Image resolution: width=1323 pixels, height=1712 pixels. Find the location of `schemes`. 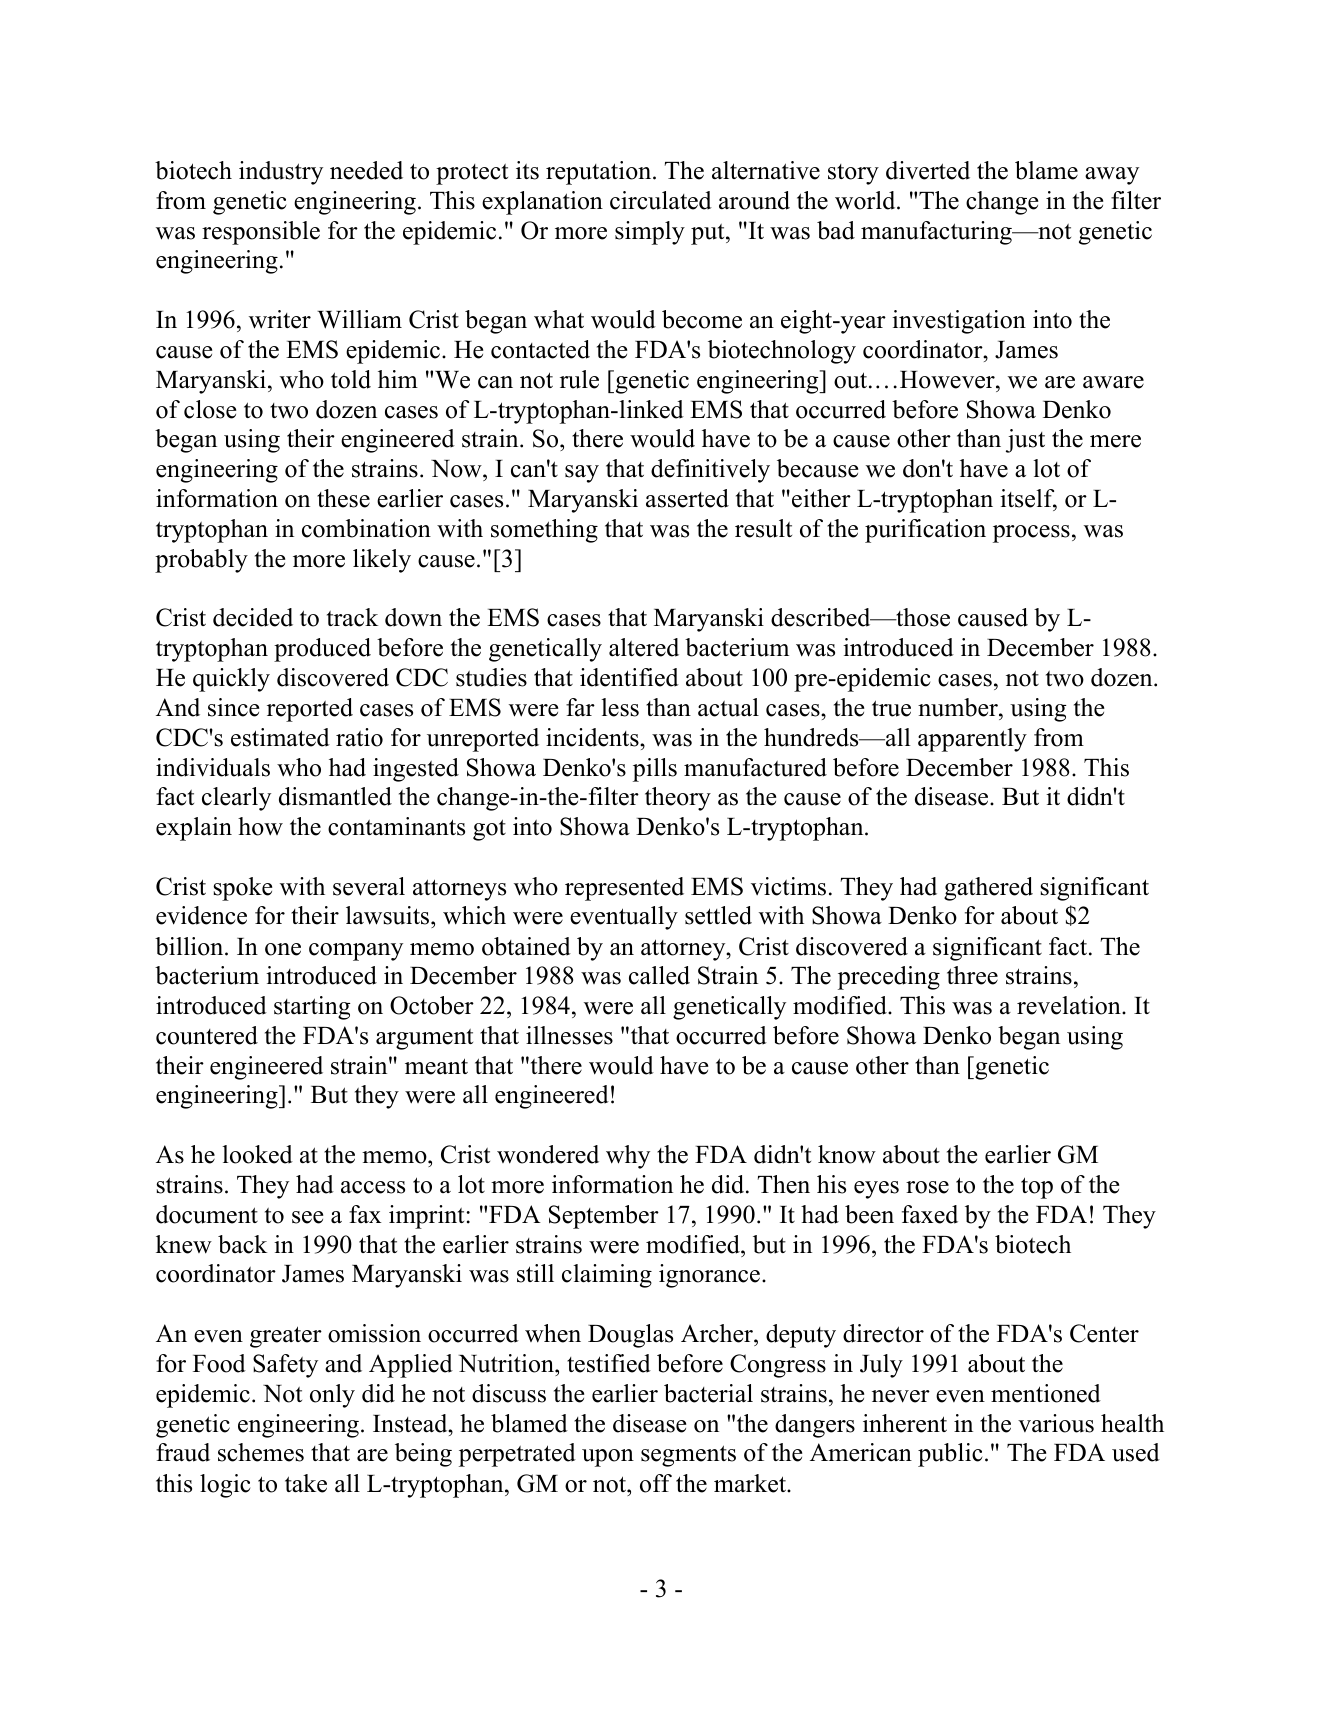

schemes is located at coordinates (261, 1452).
